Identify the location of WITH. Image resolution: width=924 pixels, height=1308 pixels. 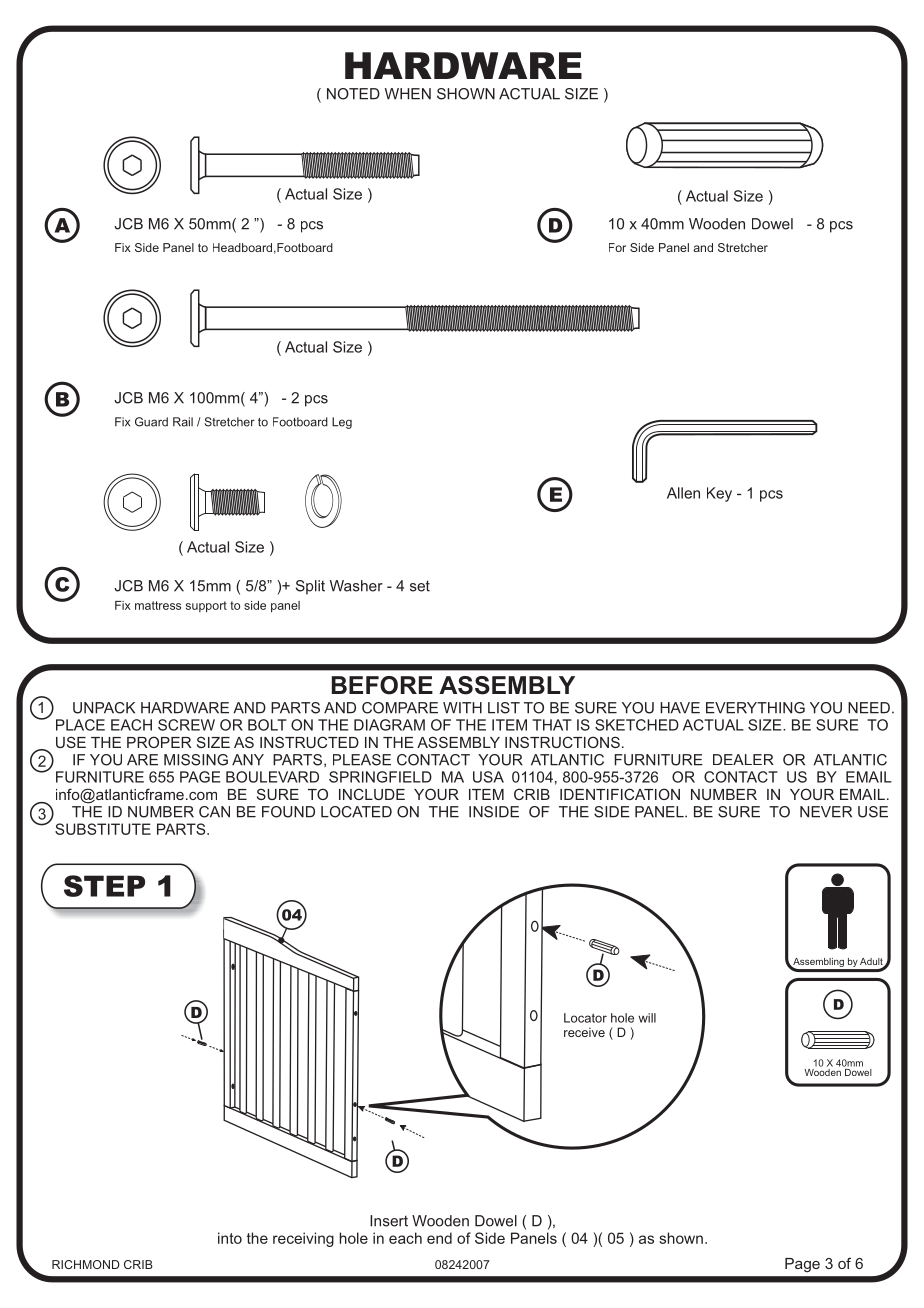
(462, 708).
